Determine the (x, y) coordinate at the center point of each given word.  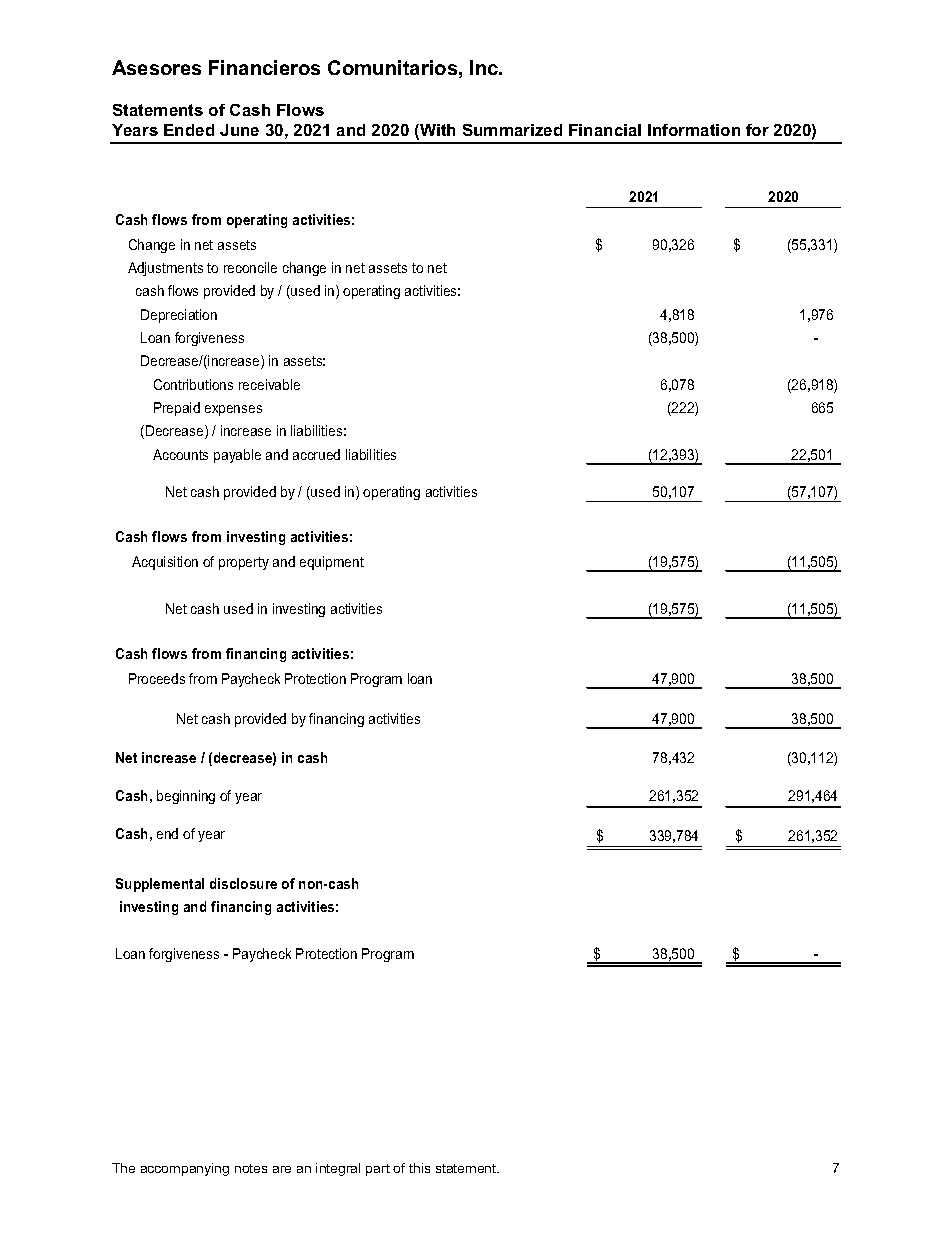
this (419, 1168)
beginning (186, 797)
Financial (605, 130)
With (436, 131)
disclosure (243, 883)
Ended (189, 130)
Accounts (180, 454)
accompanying (185, 1169)
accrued (316, 454)
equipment (332, 563)
